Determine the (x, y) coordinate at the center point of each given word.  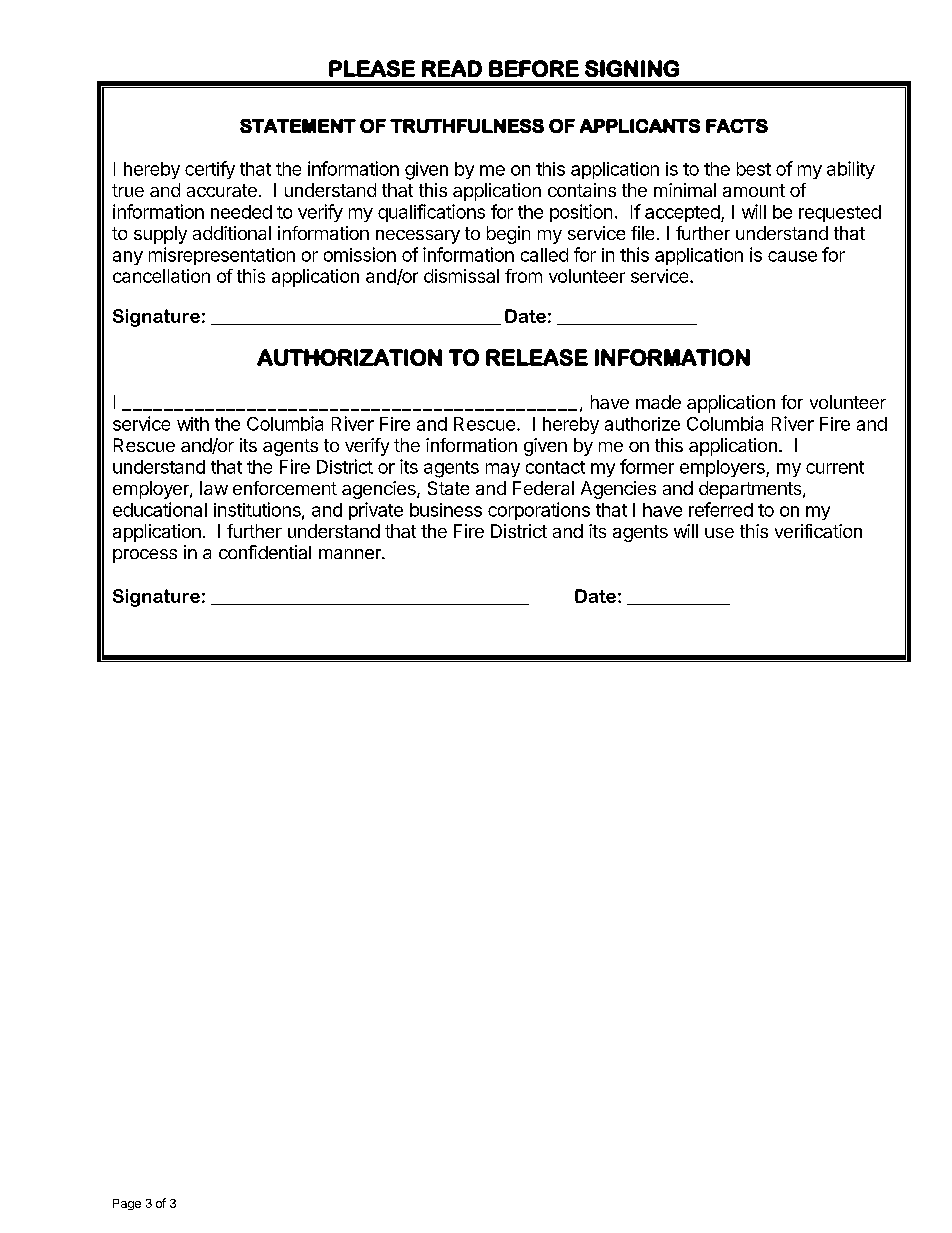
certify (210, 170)
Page (127, 1204)
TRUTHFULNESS (467, 126)
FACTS (737, 126)
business (446, 510)
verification (818, 531)
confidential (265, 552)
